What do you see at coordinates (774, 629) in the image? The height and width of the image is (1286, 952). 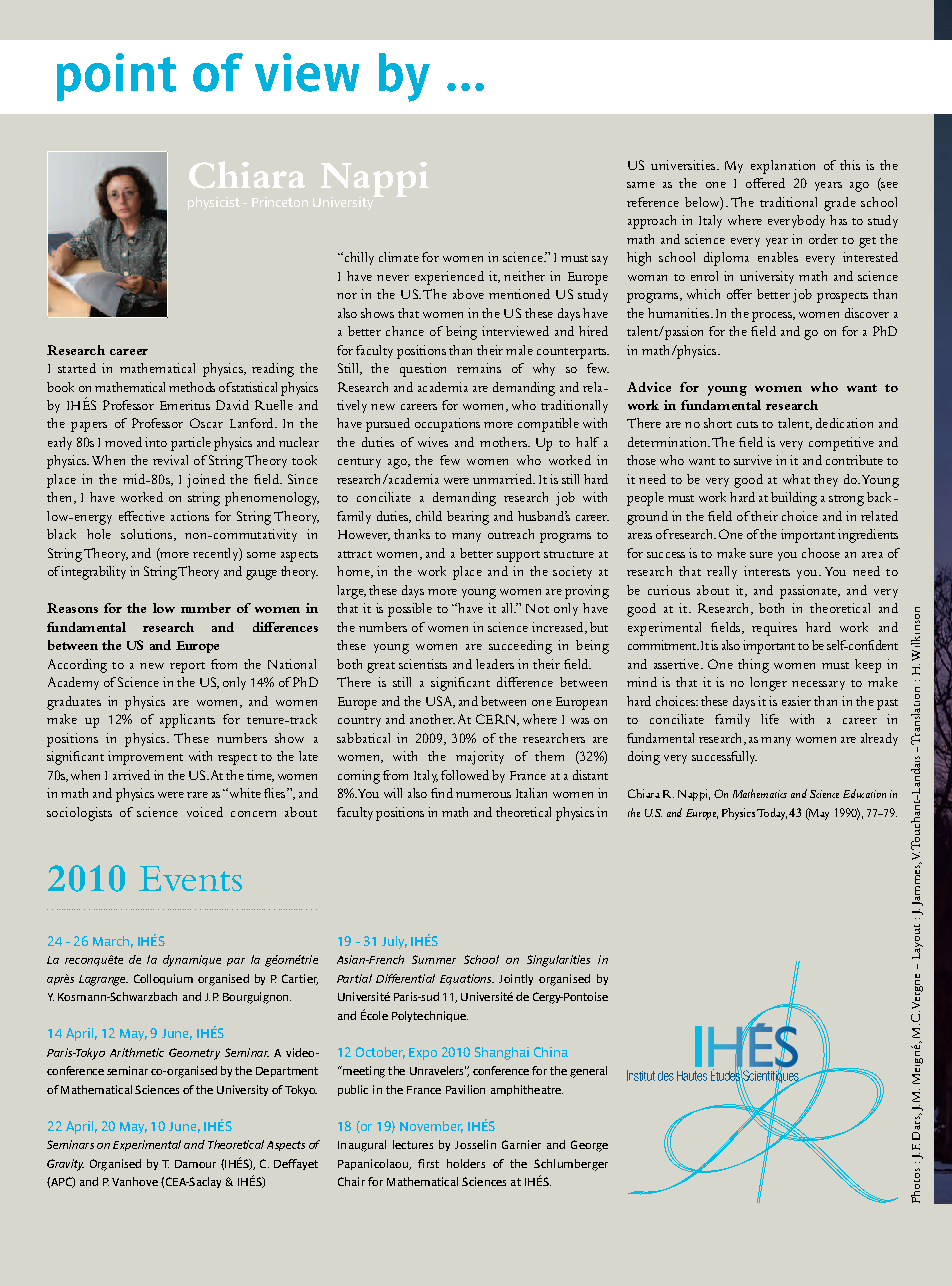 I see `requires` at bounding box center [774, 629].
